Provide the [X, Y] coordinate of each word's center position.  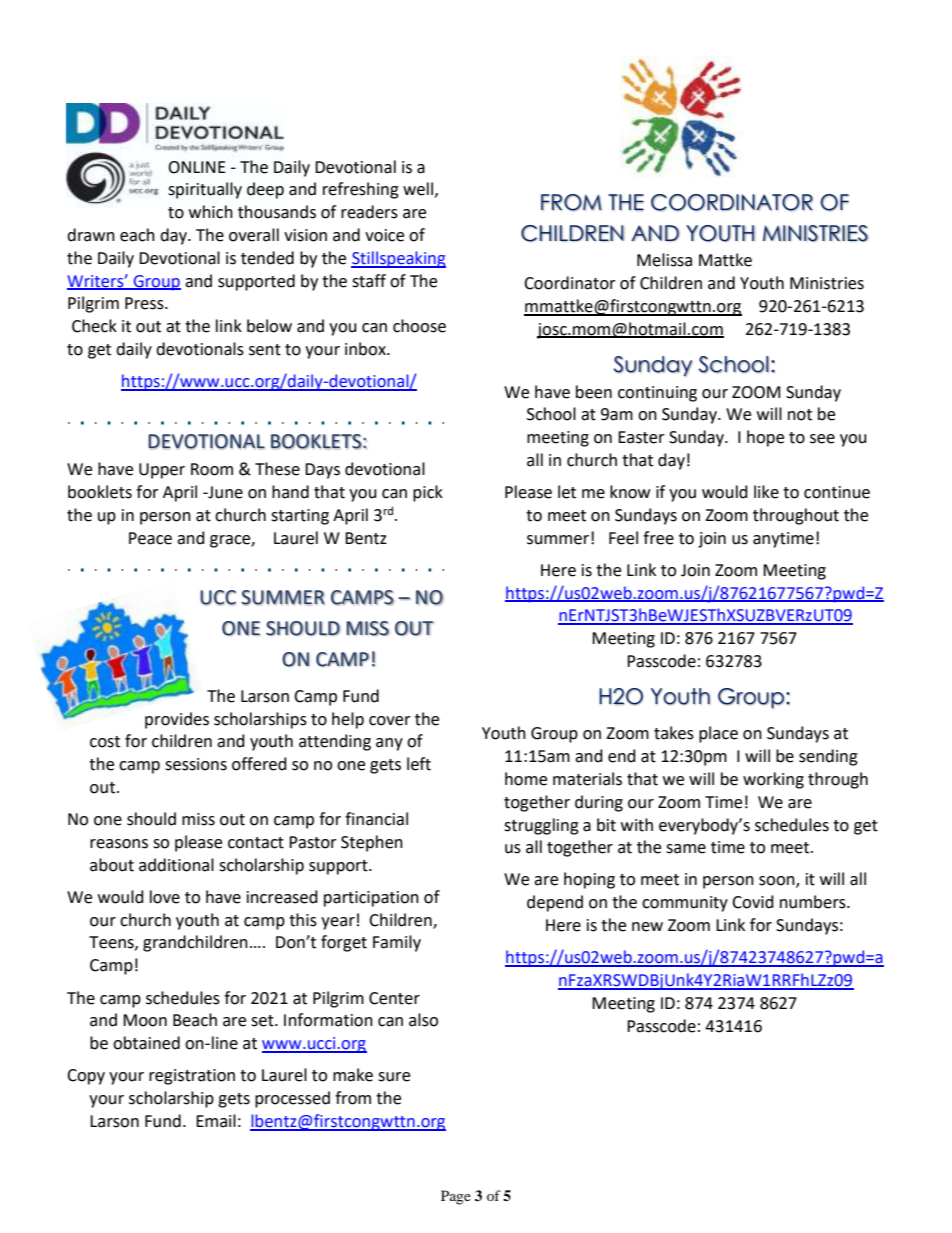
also [423, 1020]
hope [765, 438]
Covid [753, 902]
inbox [366, 349]
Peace [150, 538]
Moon [145, 1020]
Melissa [664, 260]
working [773, 780]
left [419, 764]
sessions [196, 764]
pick [428, 493]
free [658, 538]
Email [216, 1121]
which [211, 212]
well [418, 189]
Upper [162, 471]
